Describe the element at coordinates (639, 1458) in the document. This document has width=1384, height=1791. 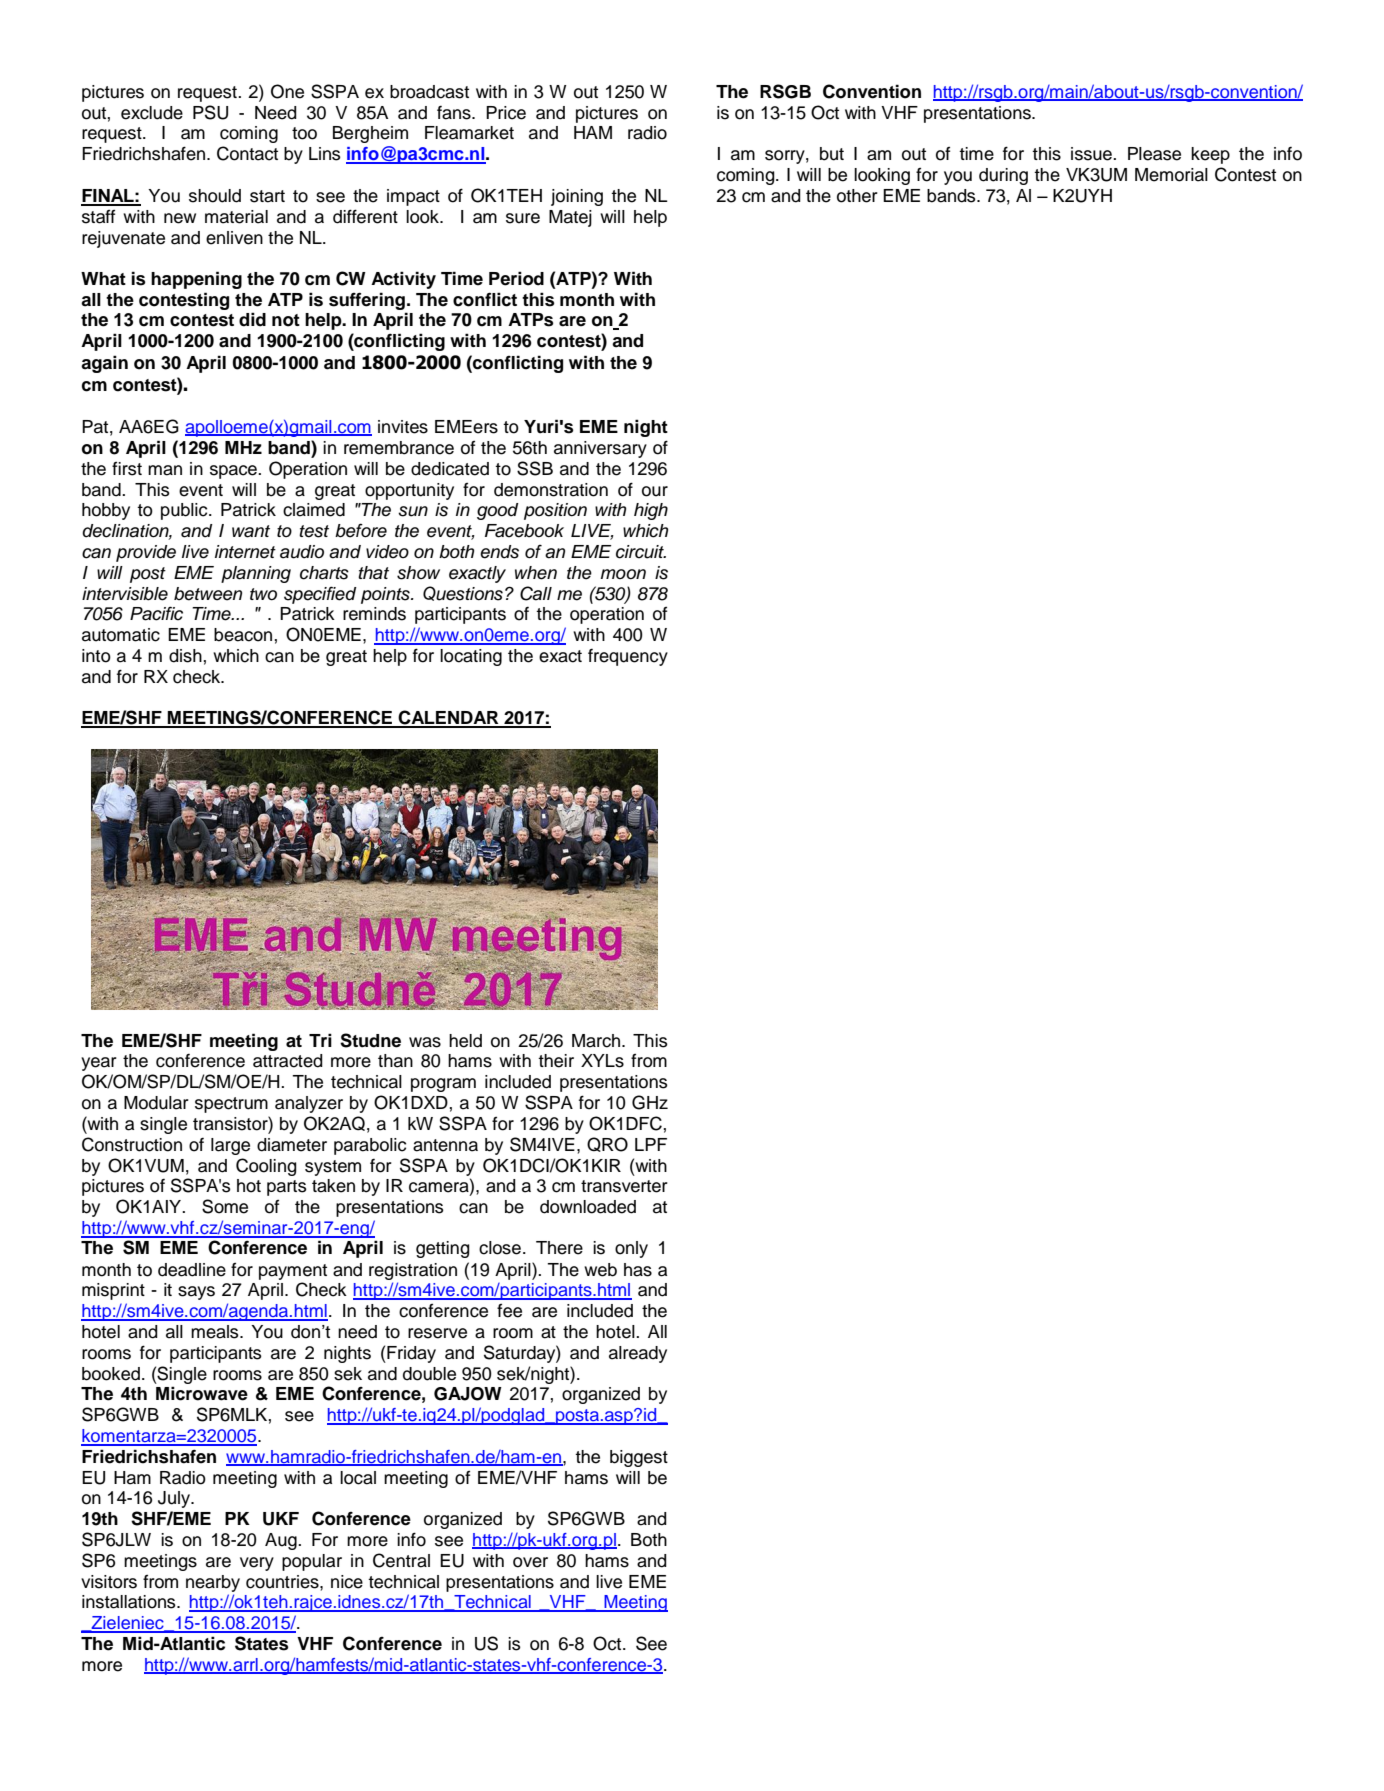
I see `biggest` at that location.
